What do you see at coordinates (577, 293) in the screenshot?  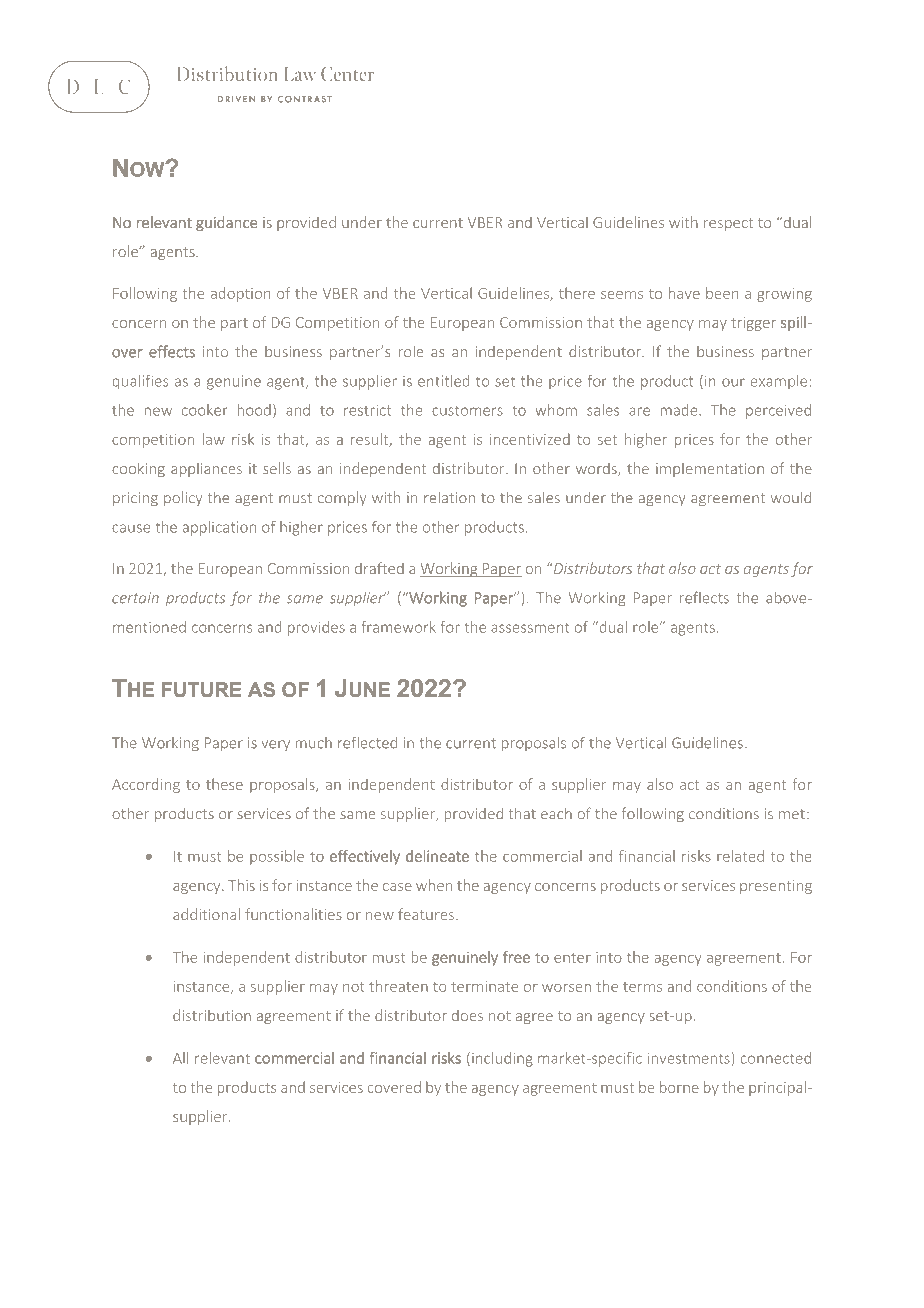 I see `there` at bounding box center [577, 293].
